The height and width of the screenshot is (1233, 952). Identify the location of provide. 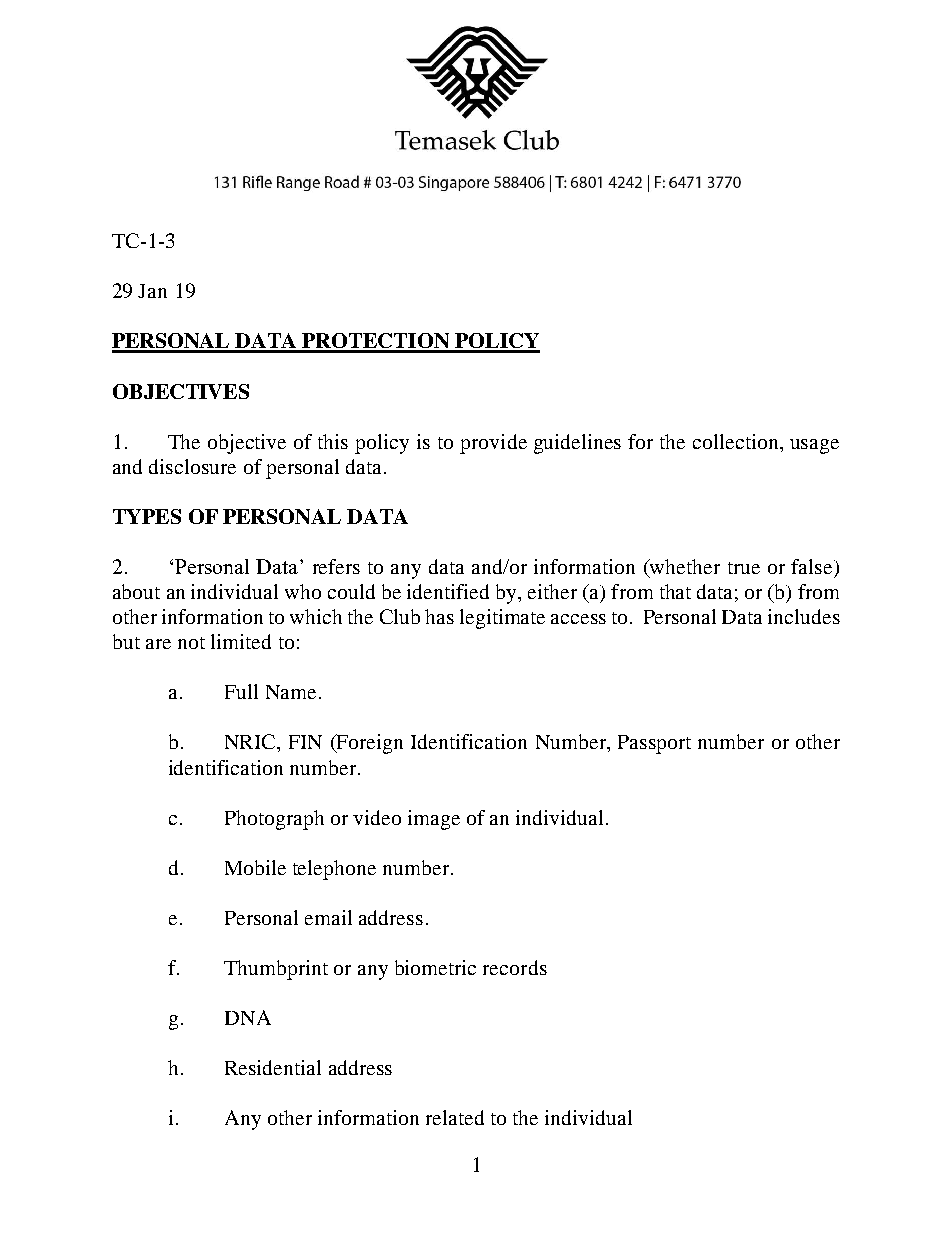
(493, 444).
